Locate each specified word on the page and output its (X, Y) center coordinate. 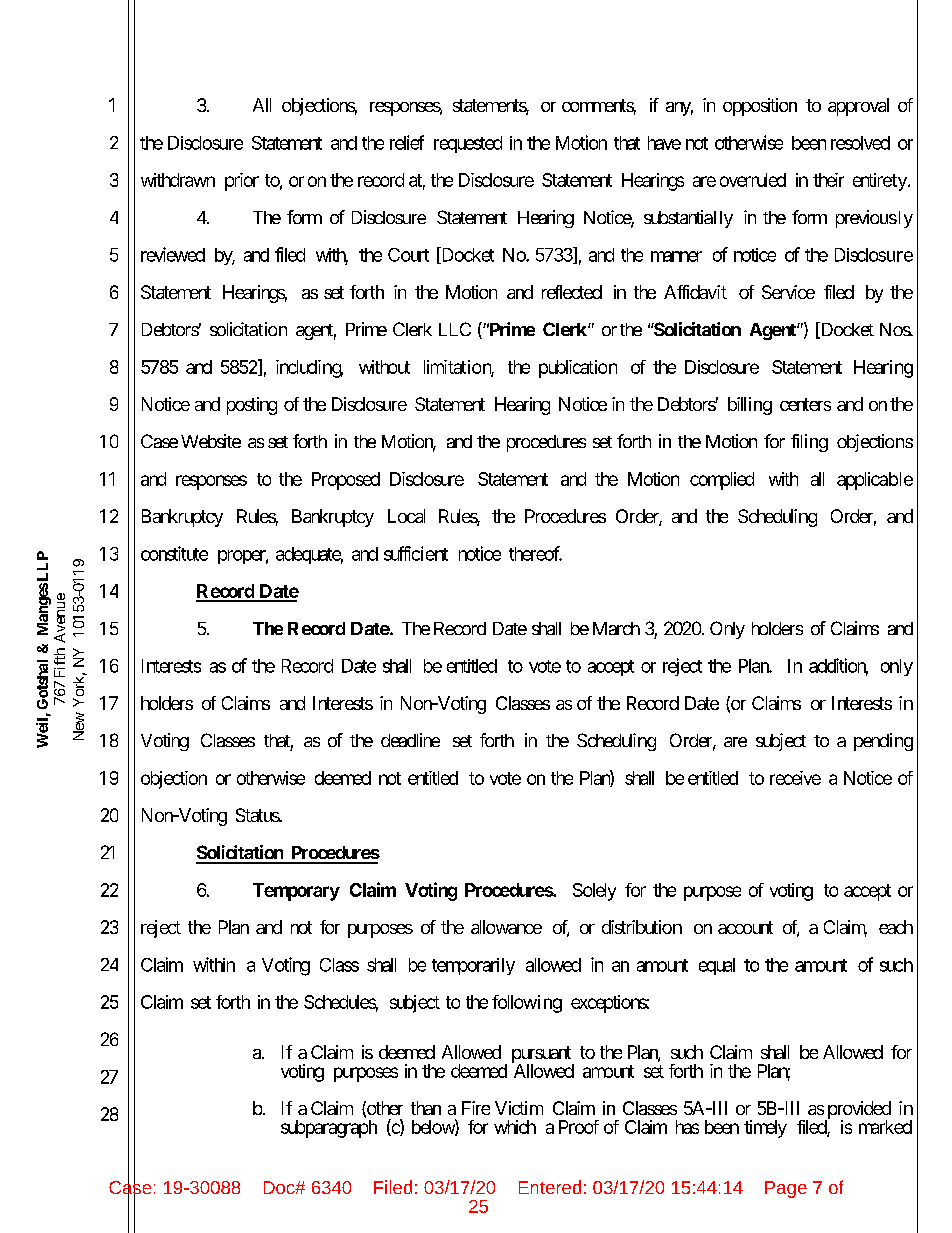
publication (578, 369)
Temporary (296, 892)
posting (252, 406)
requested (468, 144)
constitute (174, 553)
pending (883, 742)
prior (242, 182)
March (616, 628)
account (745, 927)
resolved (860, 143)
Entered (550, 1187)
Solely (594, 892)
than (426, 1108)
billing (750, 406)
